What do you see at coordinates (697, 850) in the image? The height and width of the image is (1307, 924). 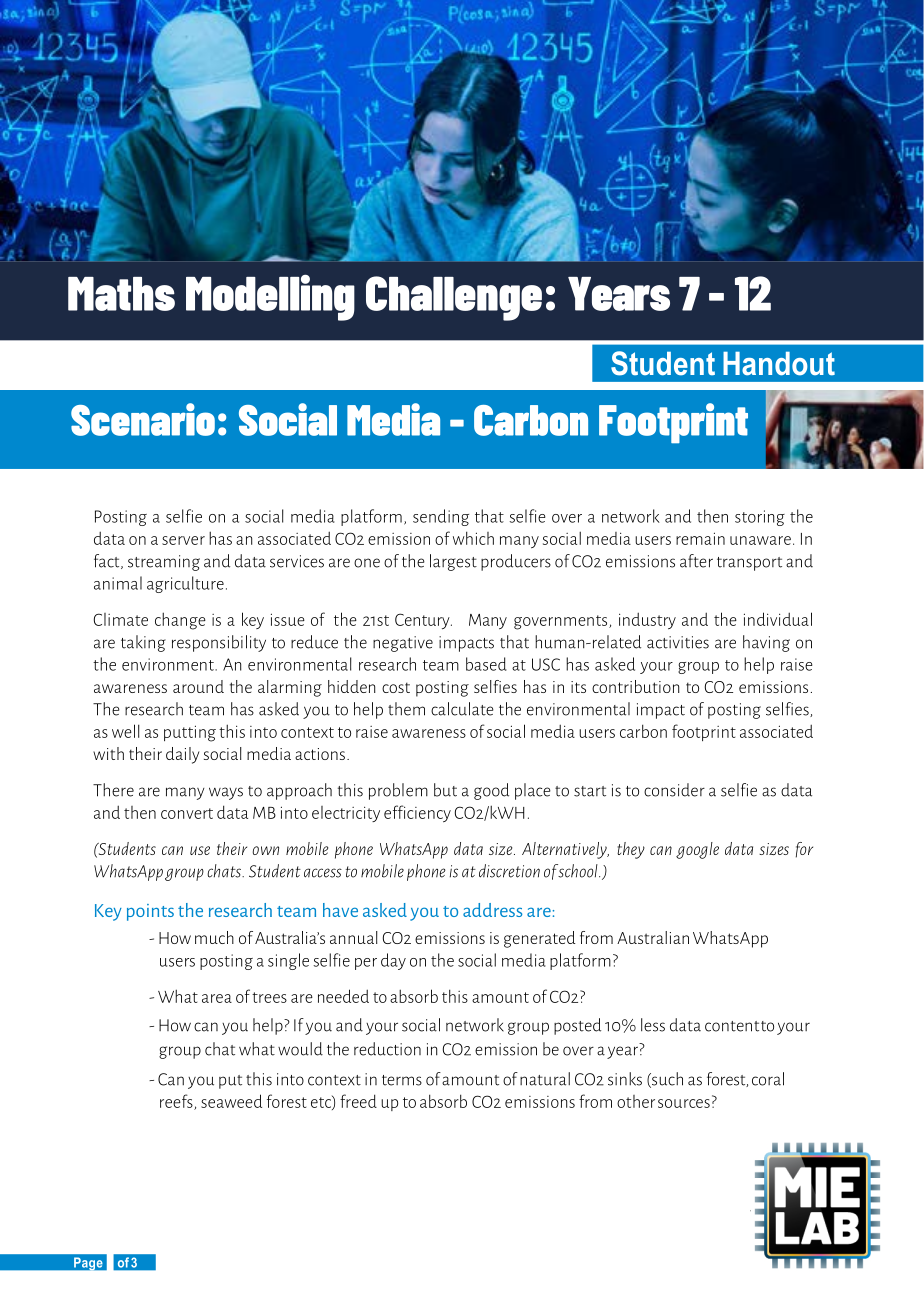 I see `google` at bounding box center [697, 850].
